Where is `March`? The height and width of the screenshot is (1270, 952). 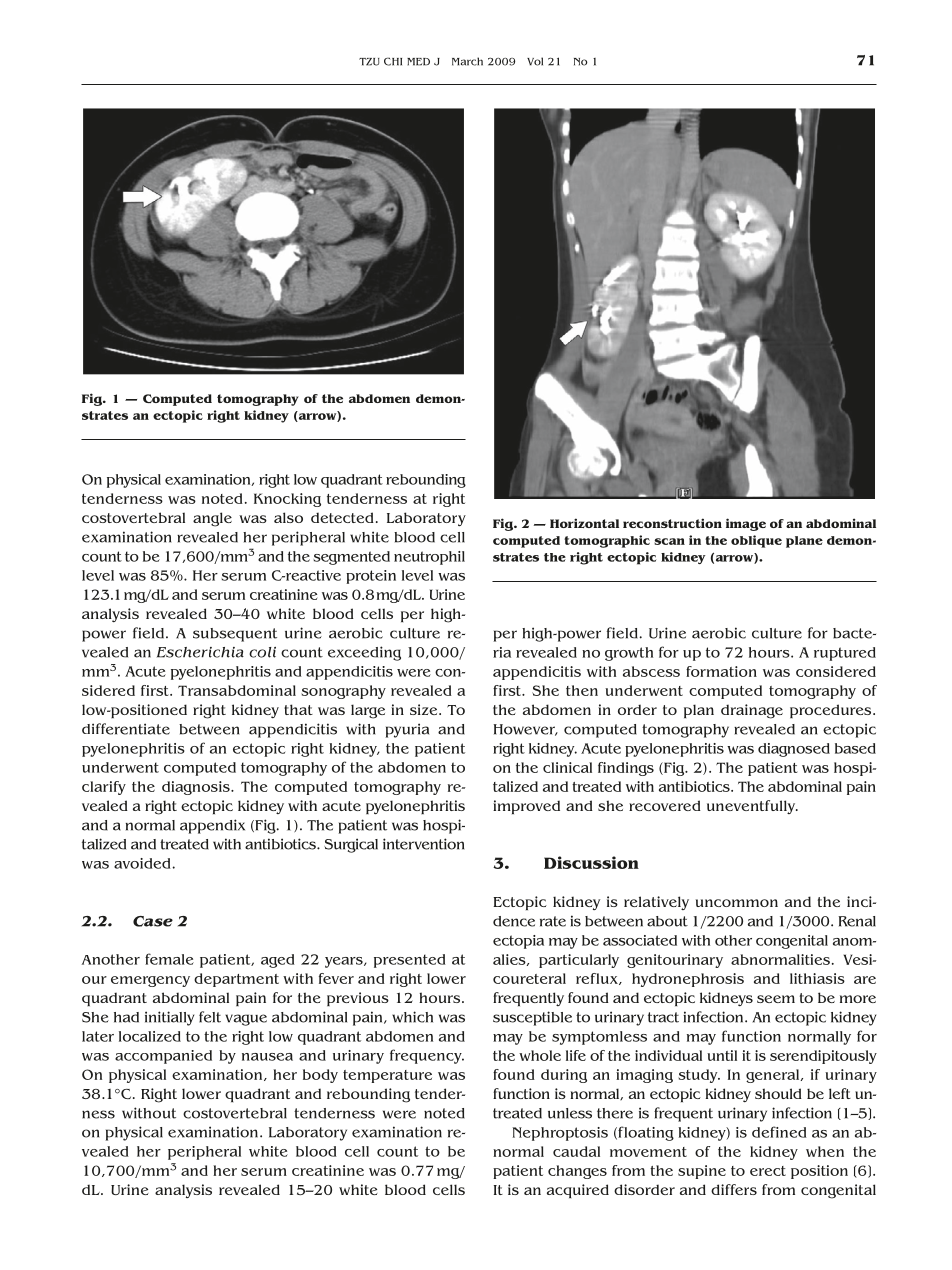
March is located at coordinates (467, 61).
